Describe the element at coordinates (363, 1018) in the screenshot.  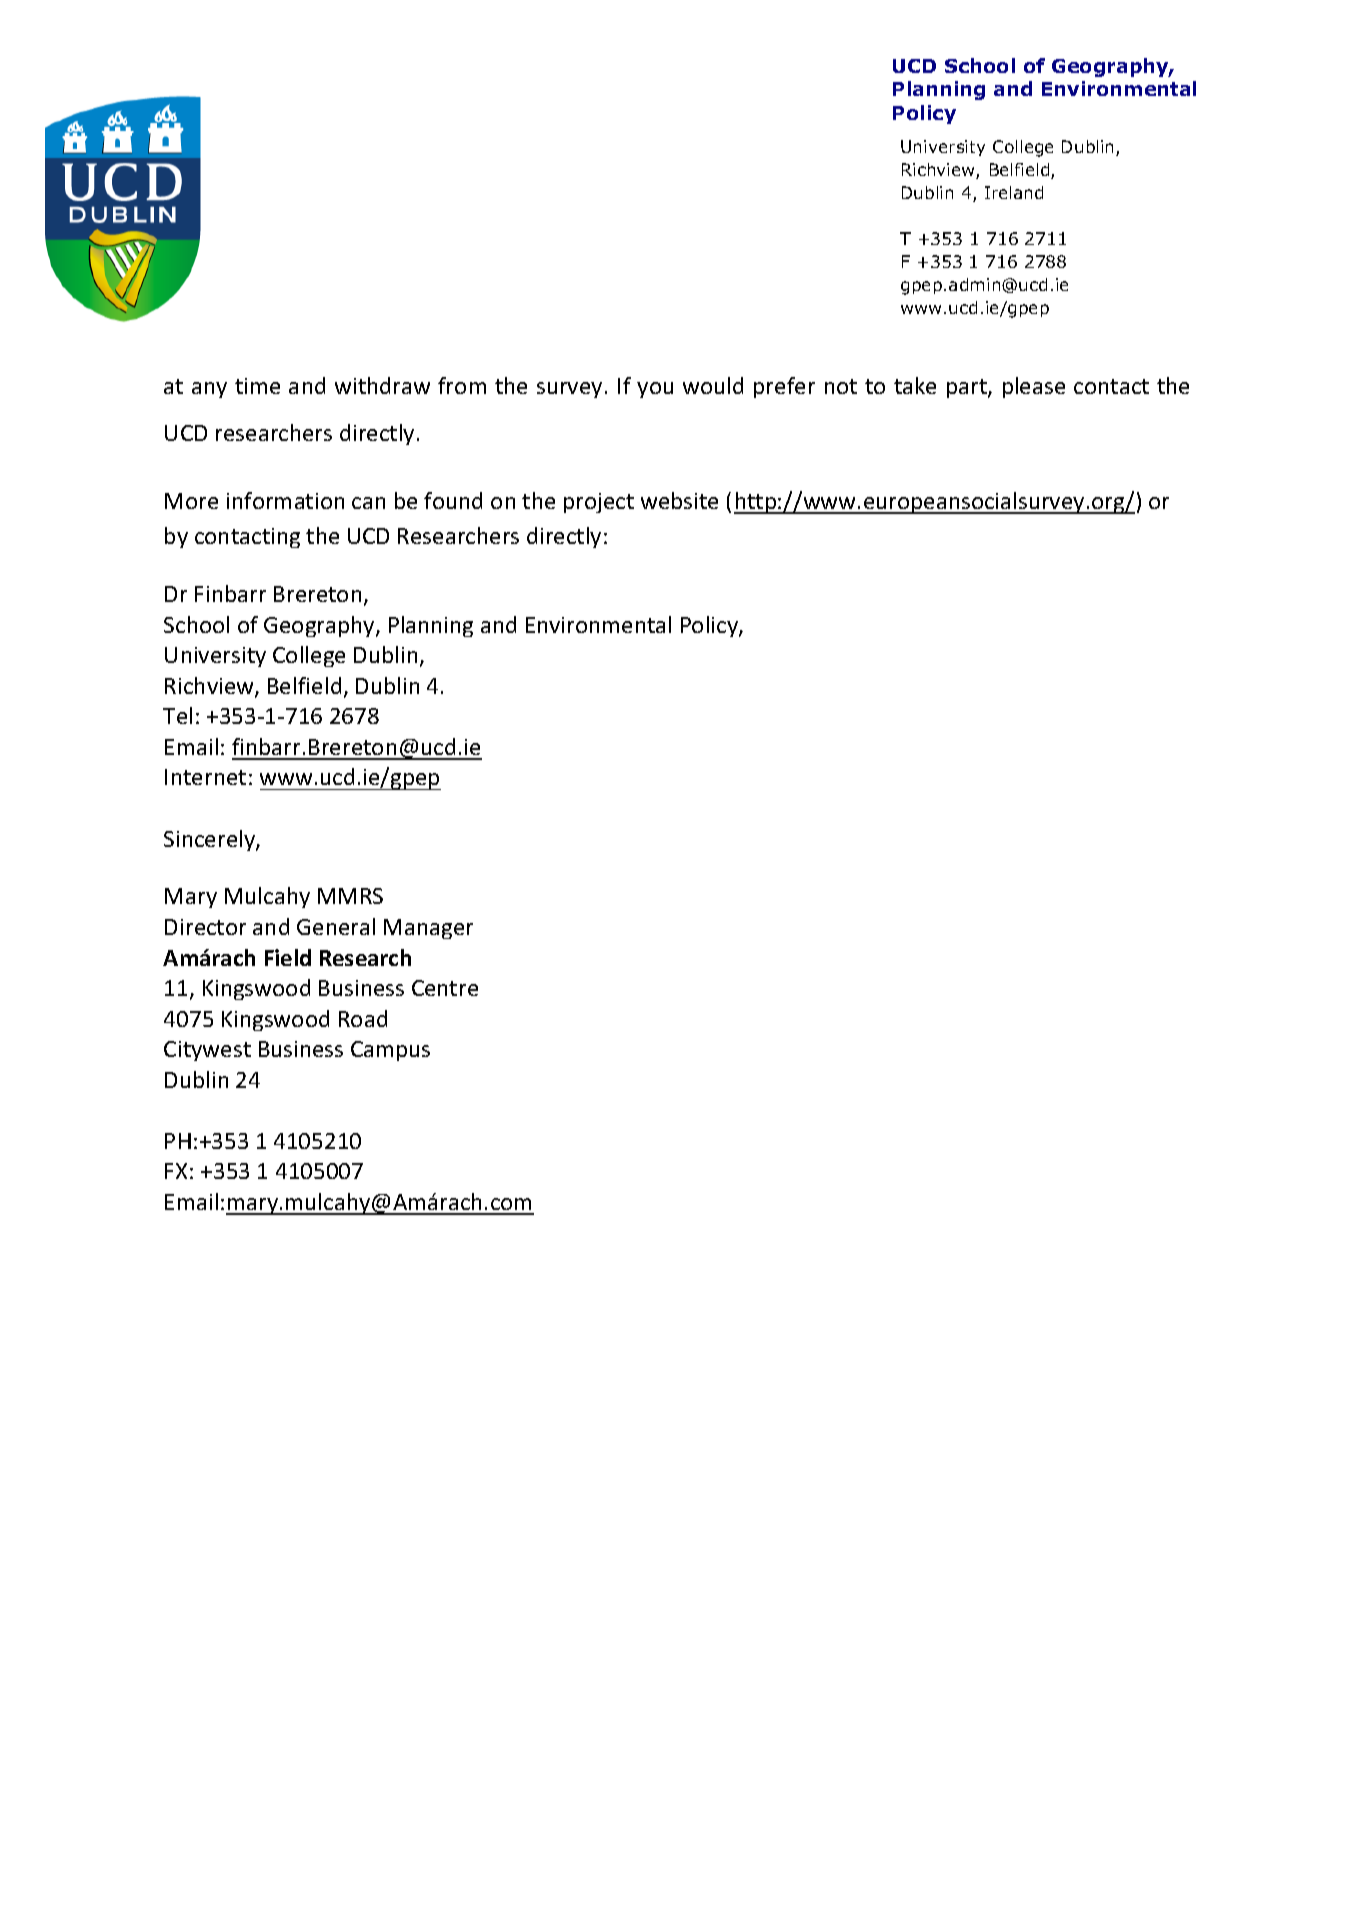
I see `Road` at that location.
